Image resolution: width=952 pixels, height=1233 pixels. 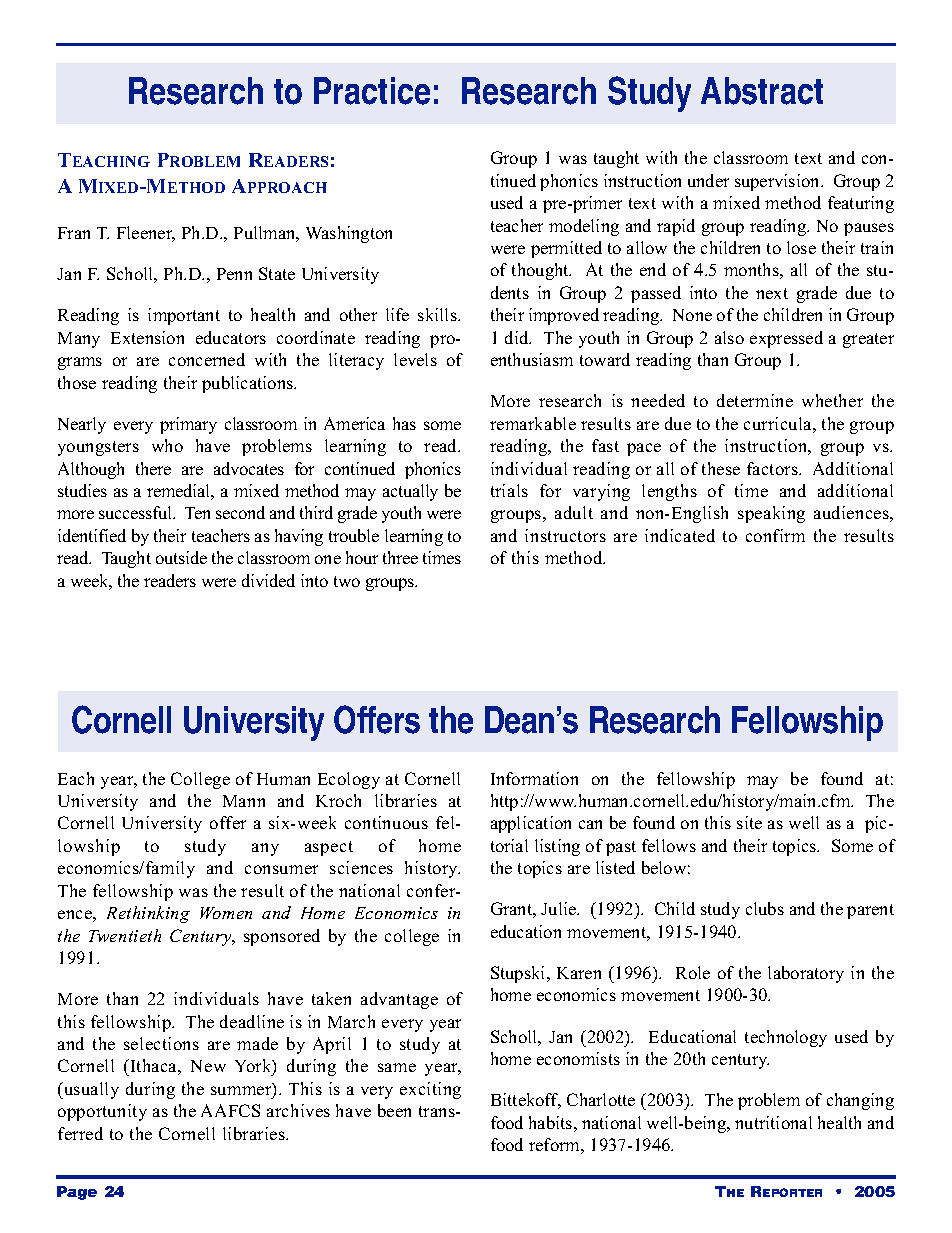 I want to click on nutritional, so click(x=773, y=1122).
